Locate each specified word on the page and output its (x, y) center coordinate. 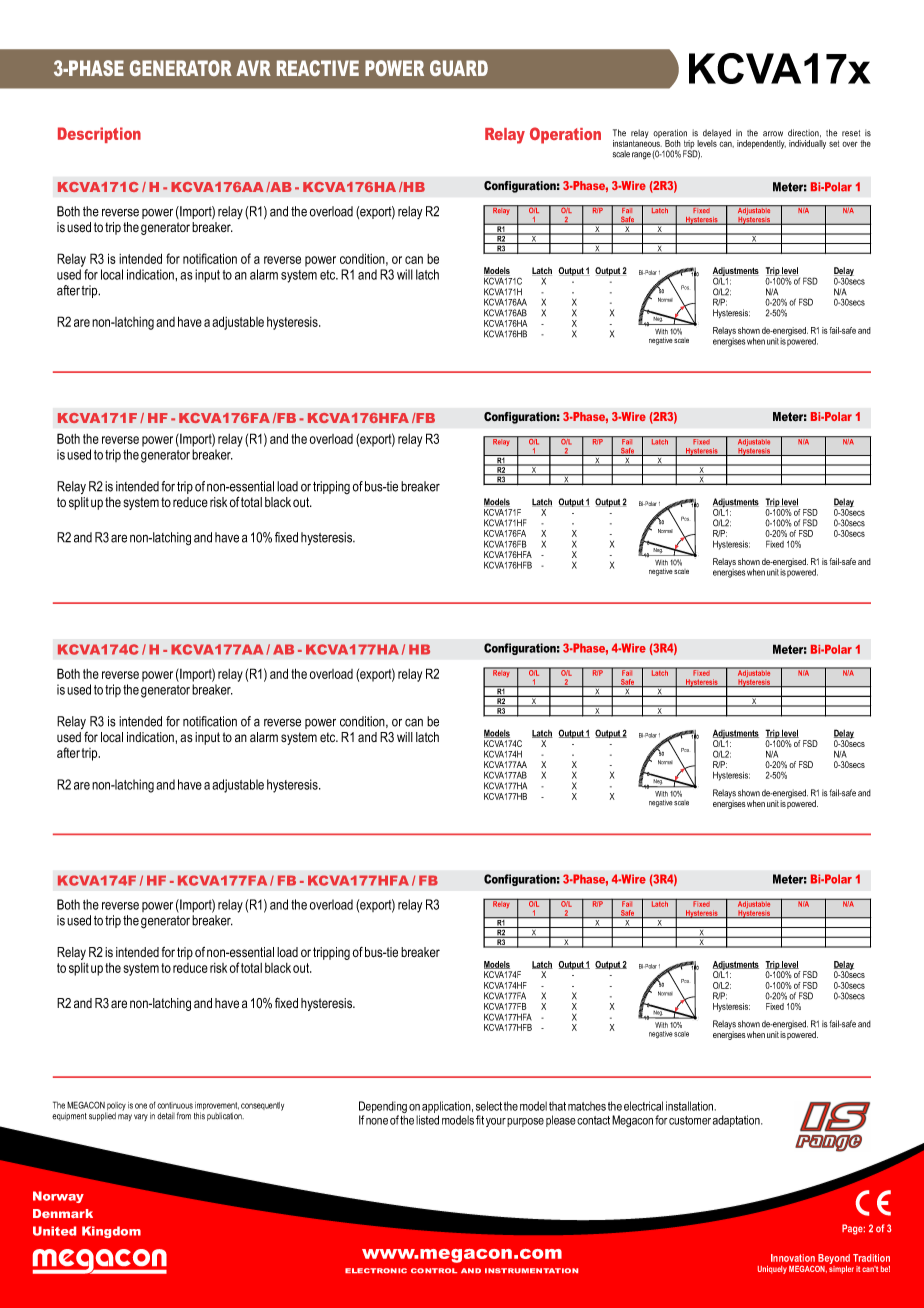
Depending (383, 1108)
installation (691, 1106)
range (641, 156)
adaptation (737, 1121)
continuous (175, 1105)
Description (99, 135)
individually (807, 144)
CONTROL (434, 1270)
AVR (253, 68)
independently (761, 144)
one (141, 1106)
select (489, 1106)
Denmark (63, 1213)
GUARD (459, 68)
